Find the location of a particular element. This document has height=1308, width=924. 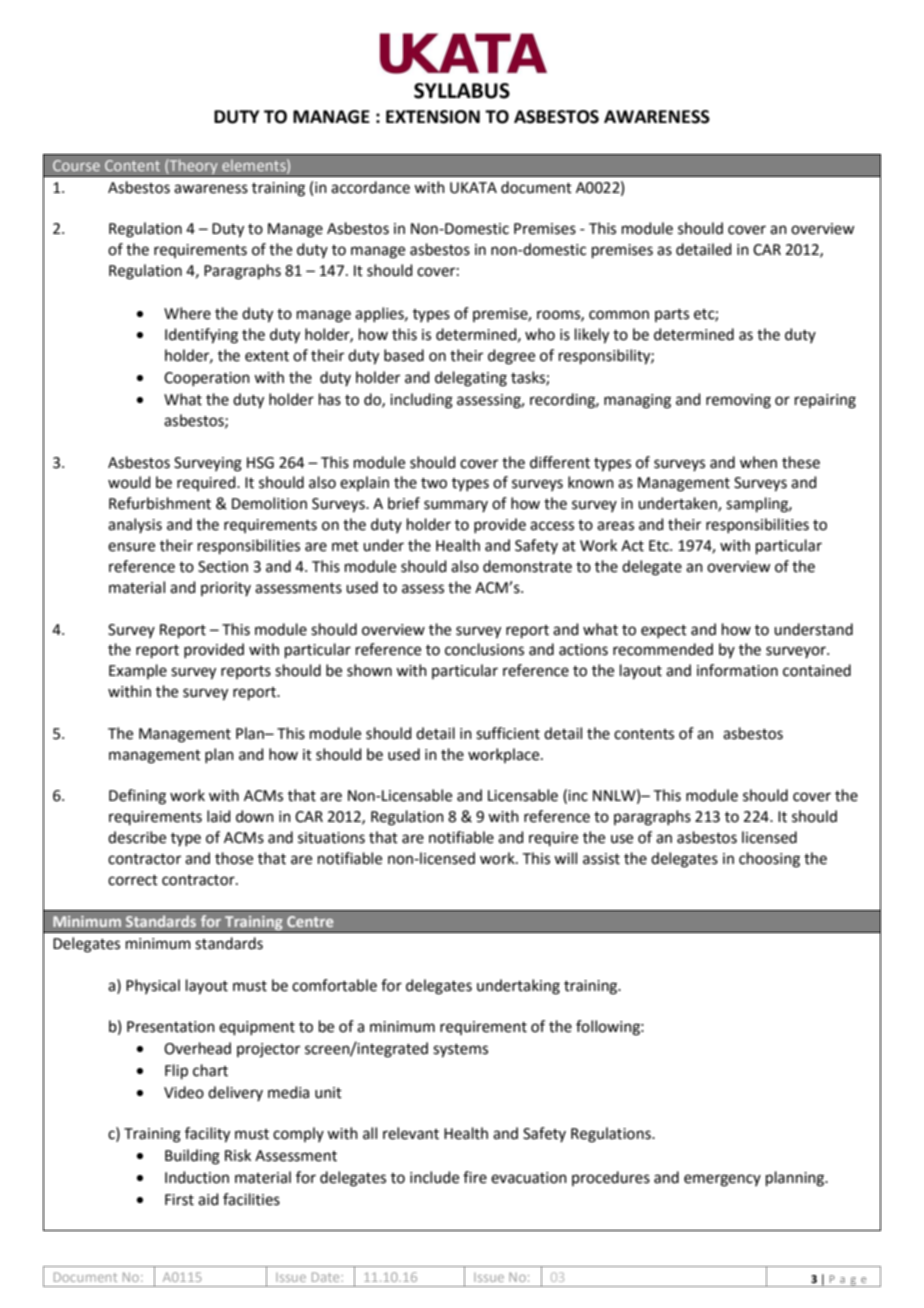

First is located at coordinates (179, 1200).
